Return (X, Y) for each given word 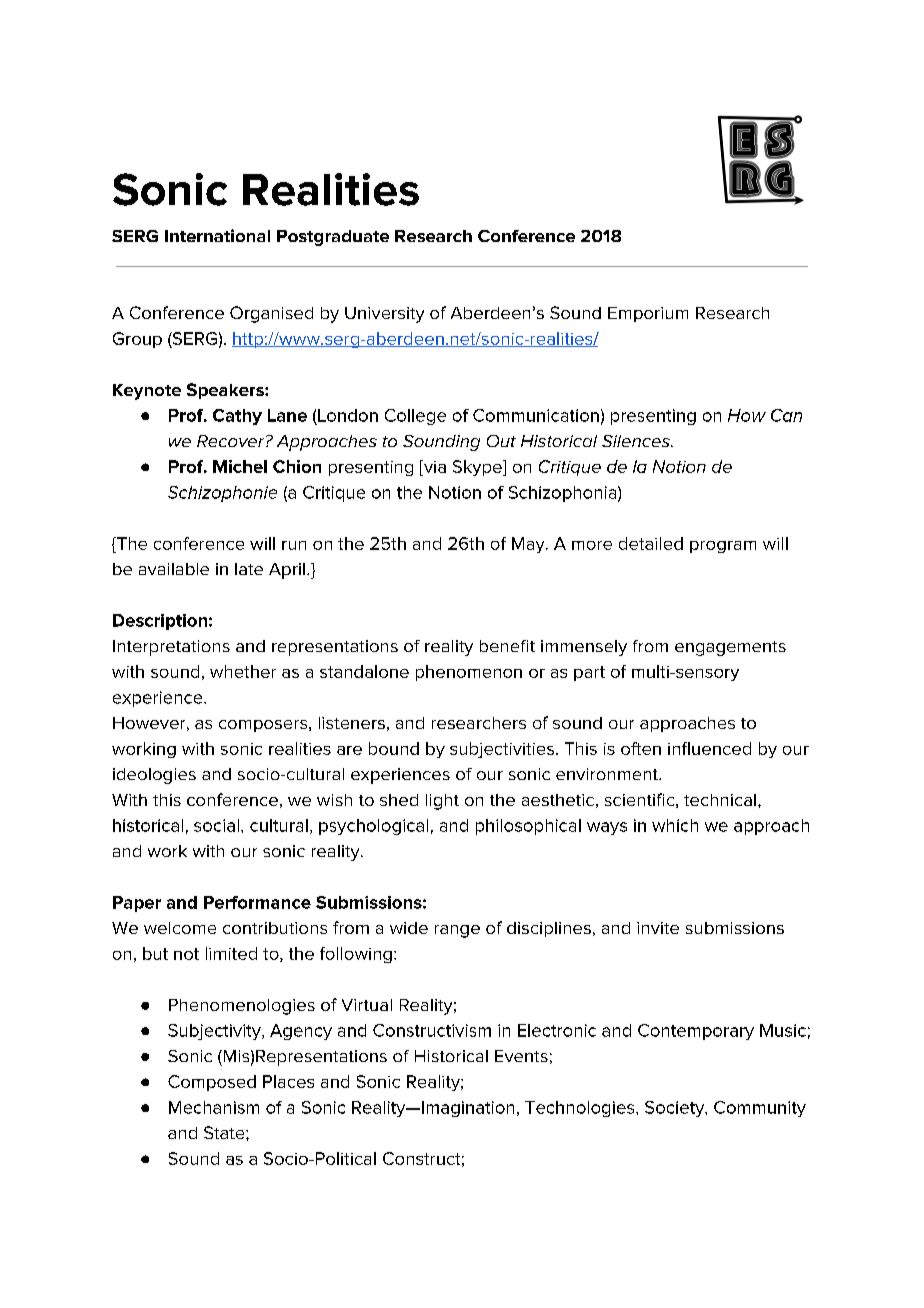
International (217, 235)
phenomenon (469, 673)
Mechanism (214, 1107)
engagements (730, 648)
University (384, 315)
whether (243, 671)
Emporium (648, 314)
